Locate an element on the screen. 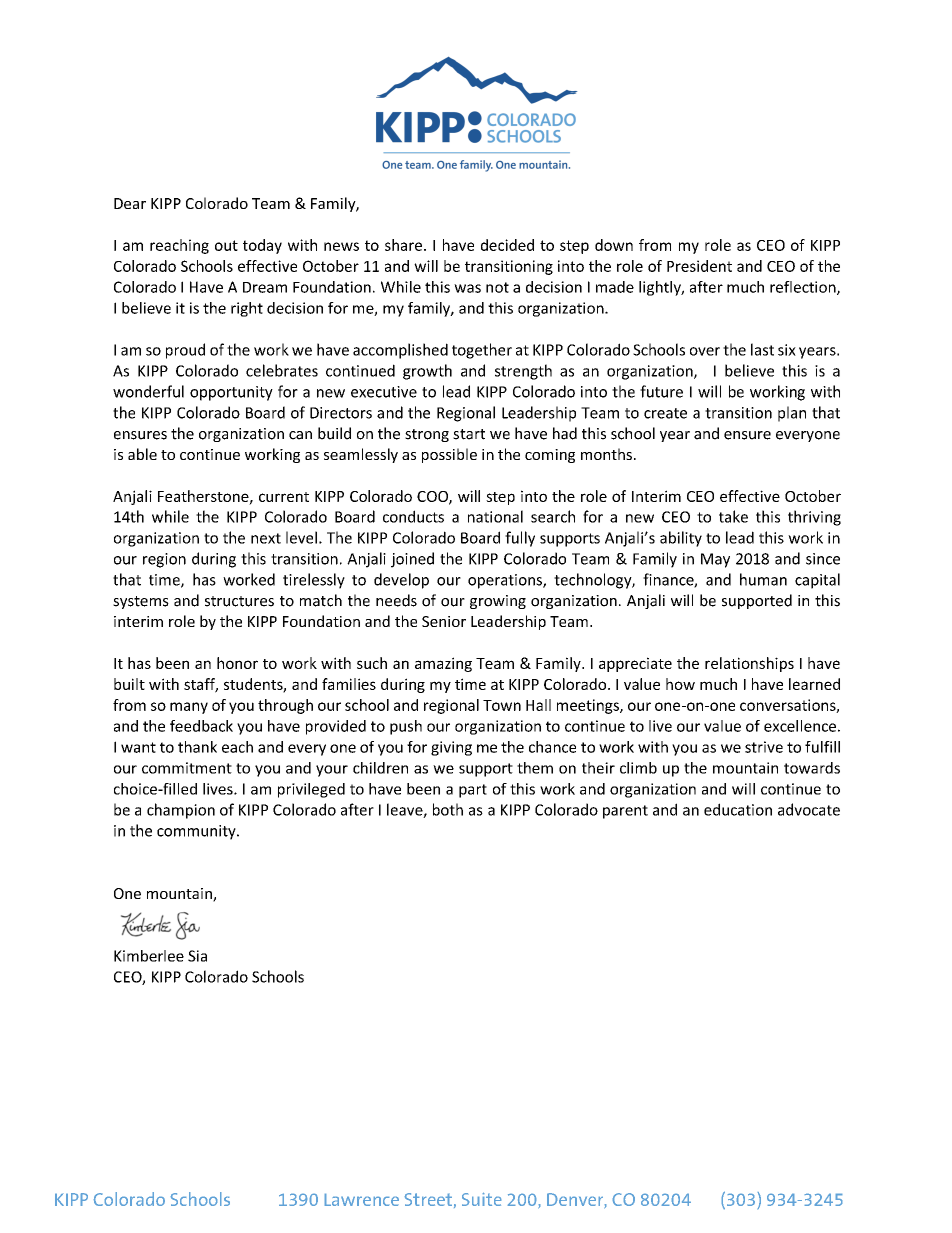  relationships is located at coordinates (749, 664).
